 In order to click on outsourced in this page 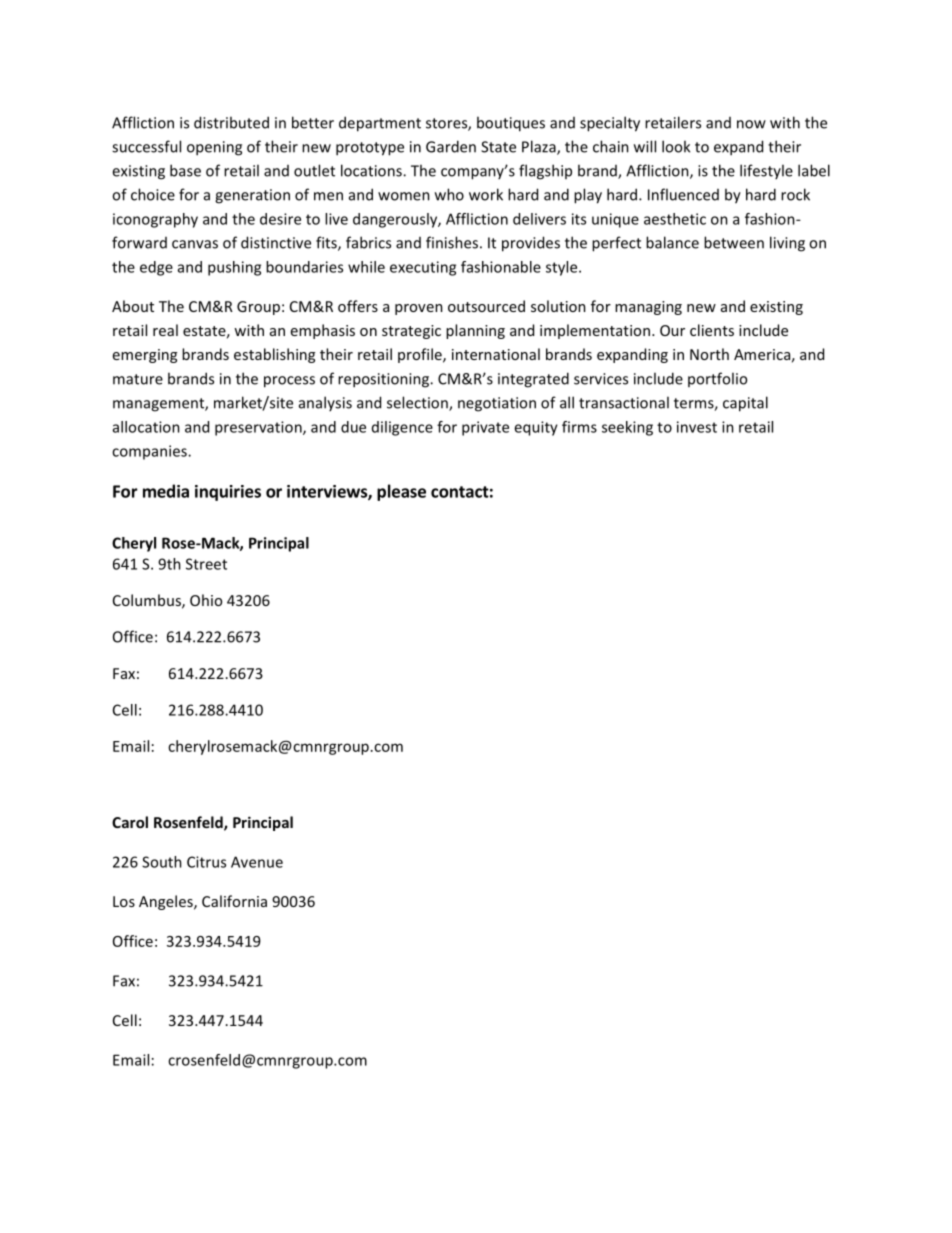, I will do `click(486, 306)`.
